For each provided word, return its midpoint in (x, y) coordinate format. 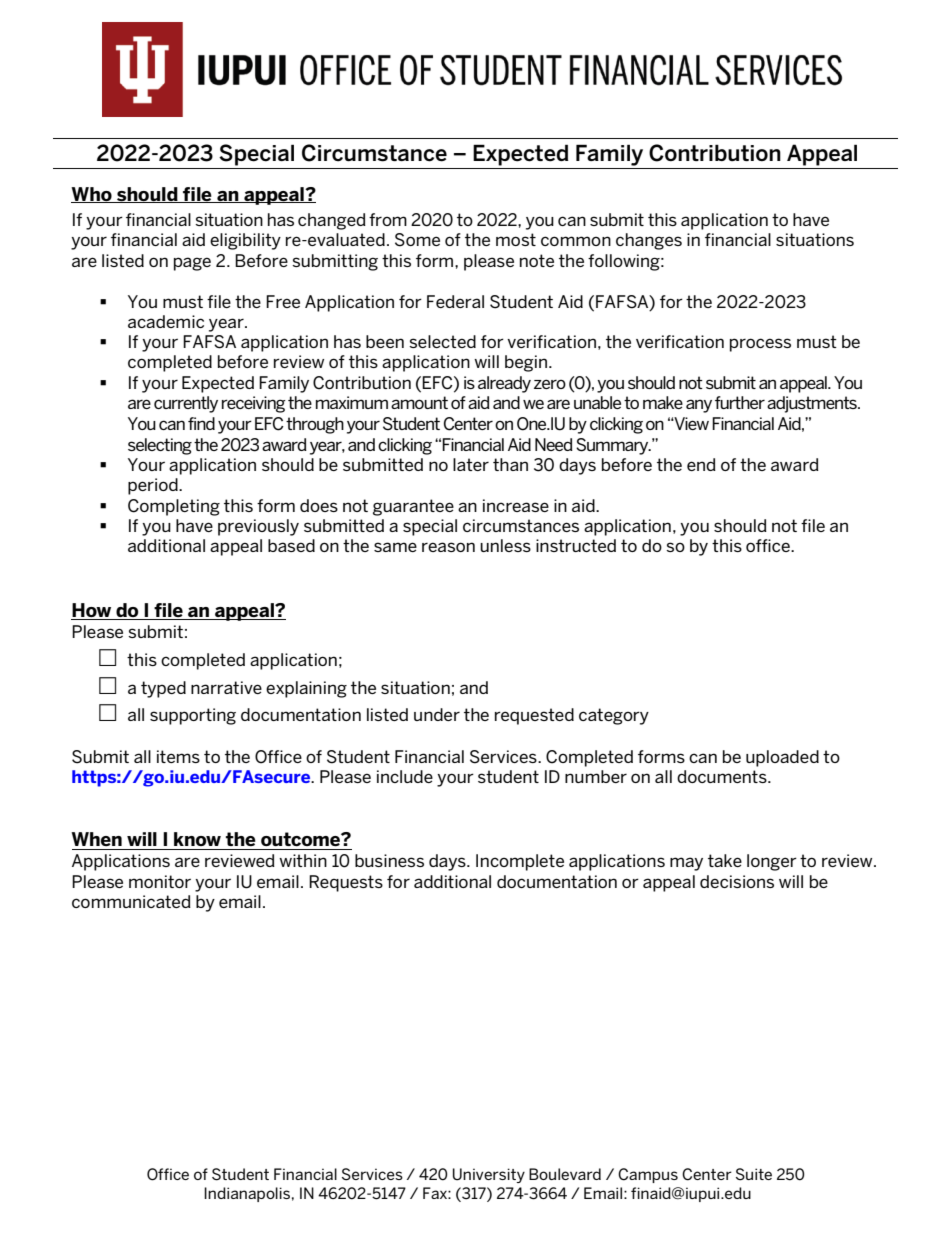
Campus (648, 1175)
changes (649, 241)
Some (417, 240)
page (192, 264)
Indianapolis (247, 1194)
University (489, 1175)
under (437, 714)
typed (163, 689)
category (614, 716)
